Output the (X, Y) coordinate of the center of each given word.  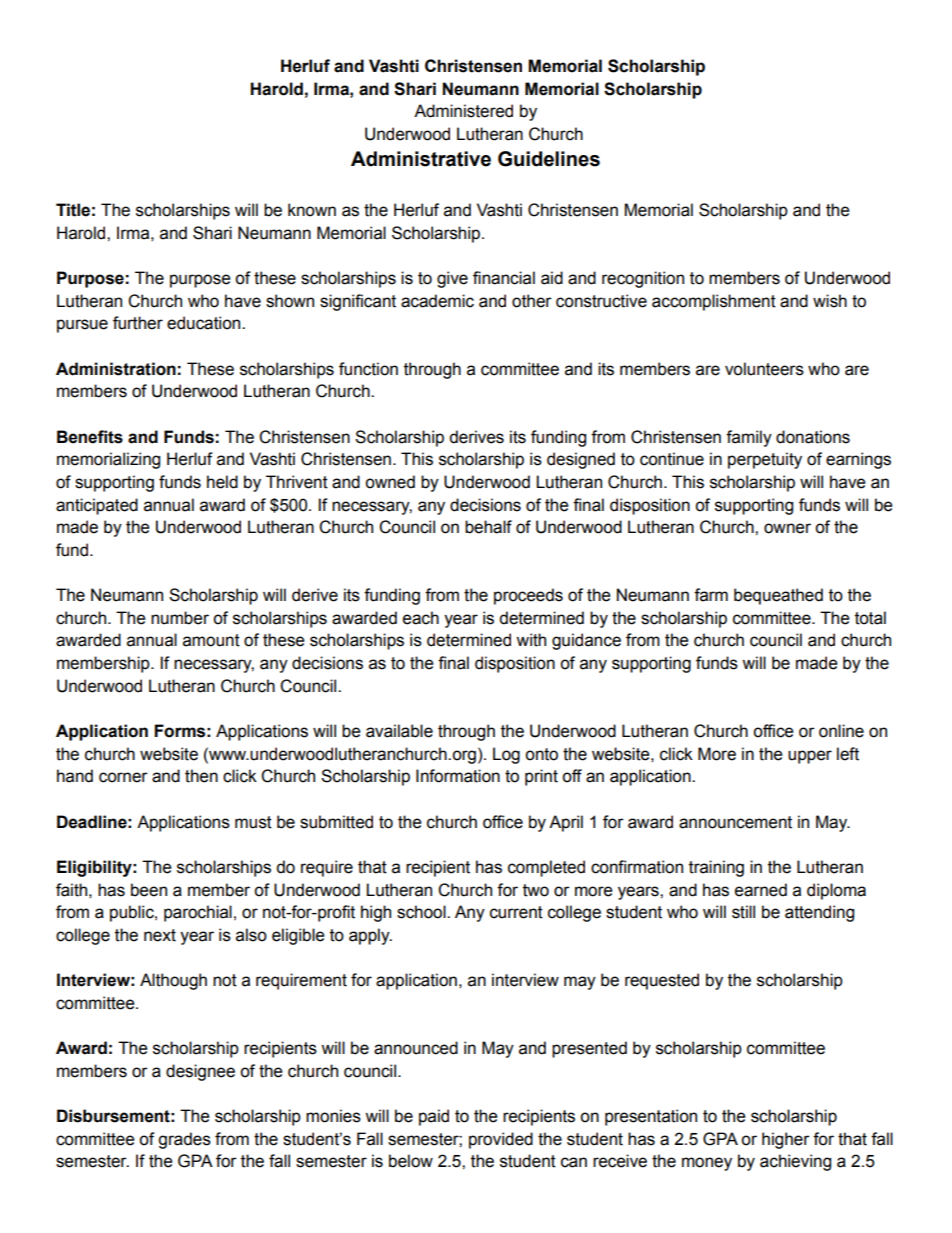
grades (184, 1140)
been (149, 890)
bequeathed (778, 596)
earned (761, 890)
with (531, 640)
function (368, 369)
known (312, 210)
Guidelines (549, 159)
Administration (116, 369)
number (180, 618)
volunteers (764, 369)
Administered (463, 111)
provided (501, 1140)
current (516, 912)
